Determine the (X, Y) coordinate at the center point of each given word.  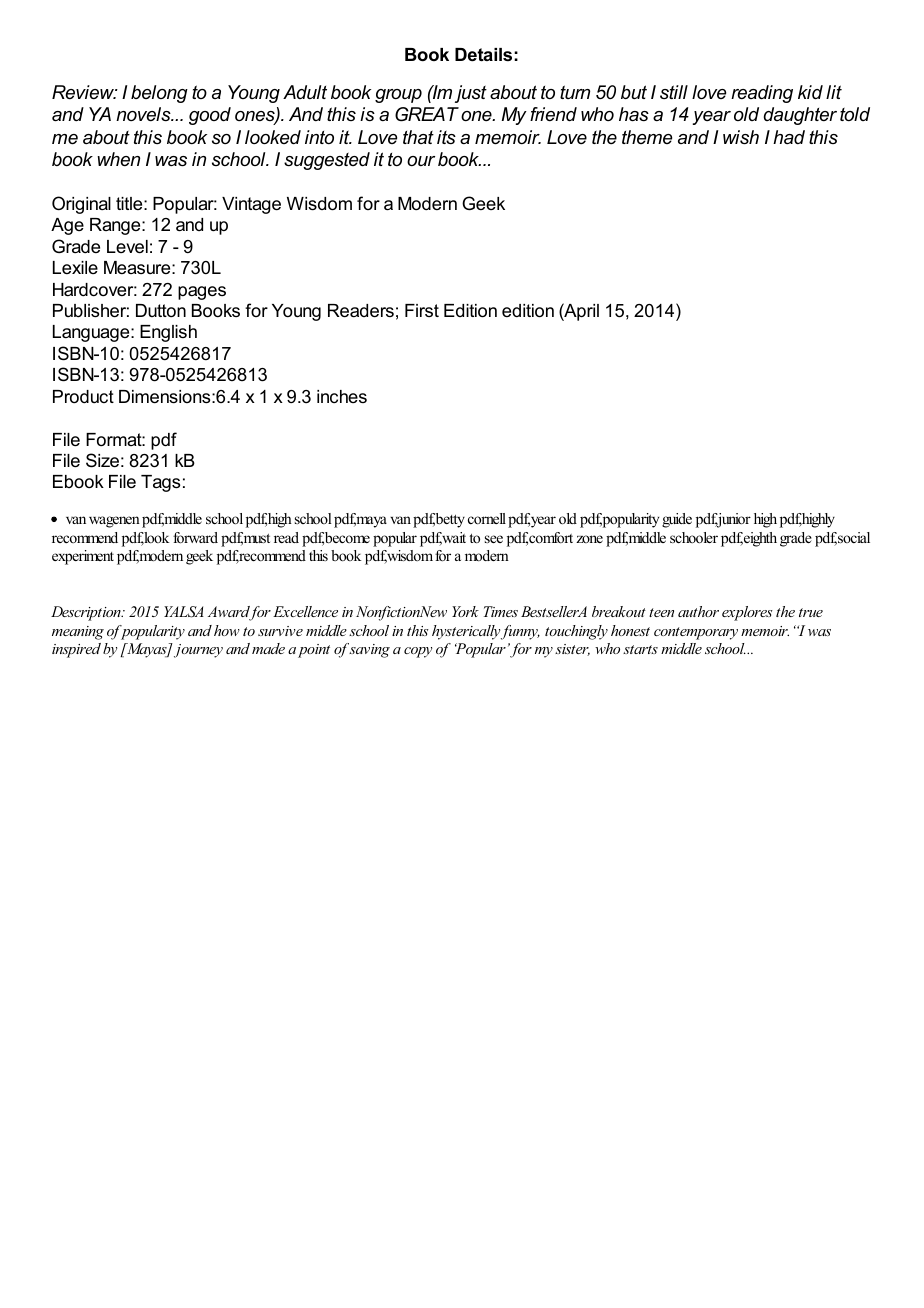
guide (677, 520)
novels (144, 114)
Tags (160, 483)
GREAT (427, 114)
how (227, 630)
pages (202, 293)
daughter (800, 116)
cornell (487, 518)
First (422, 310)
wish (741, 137)
